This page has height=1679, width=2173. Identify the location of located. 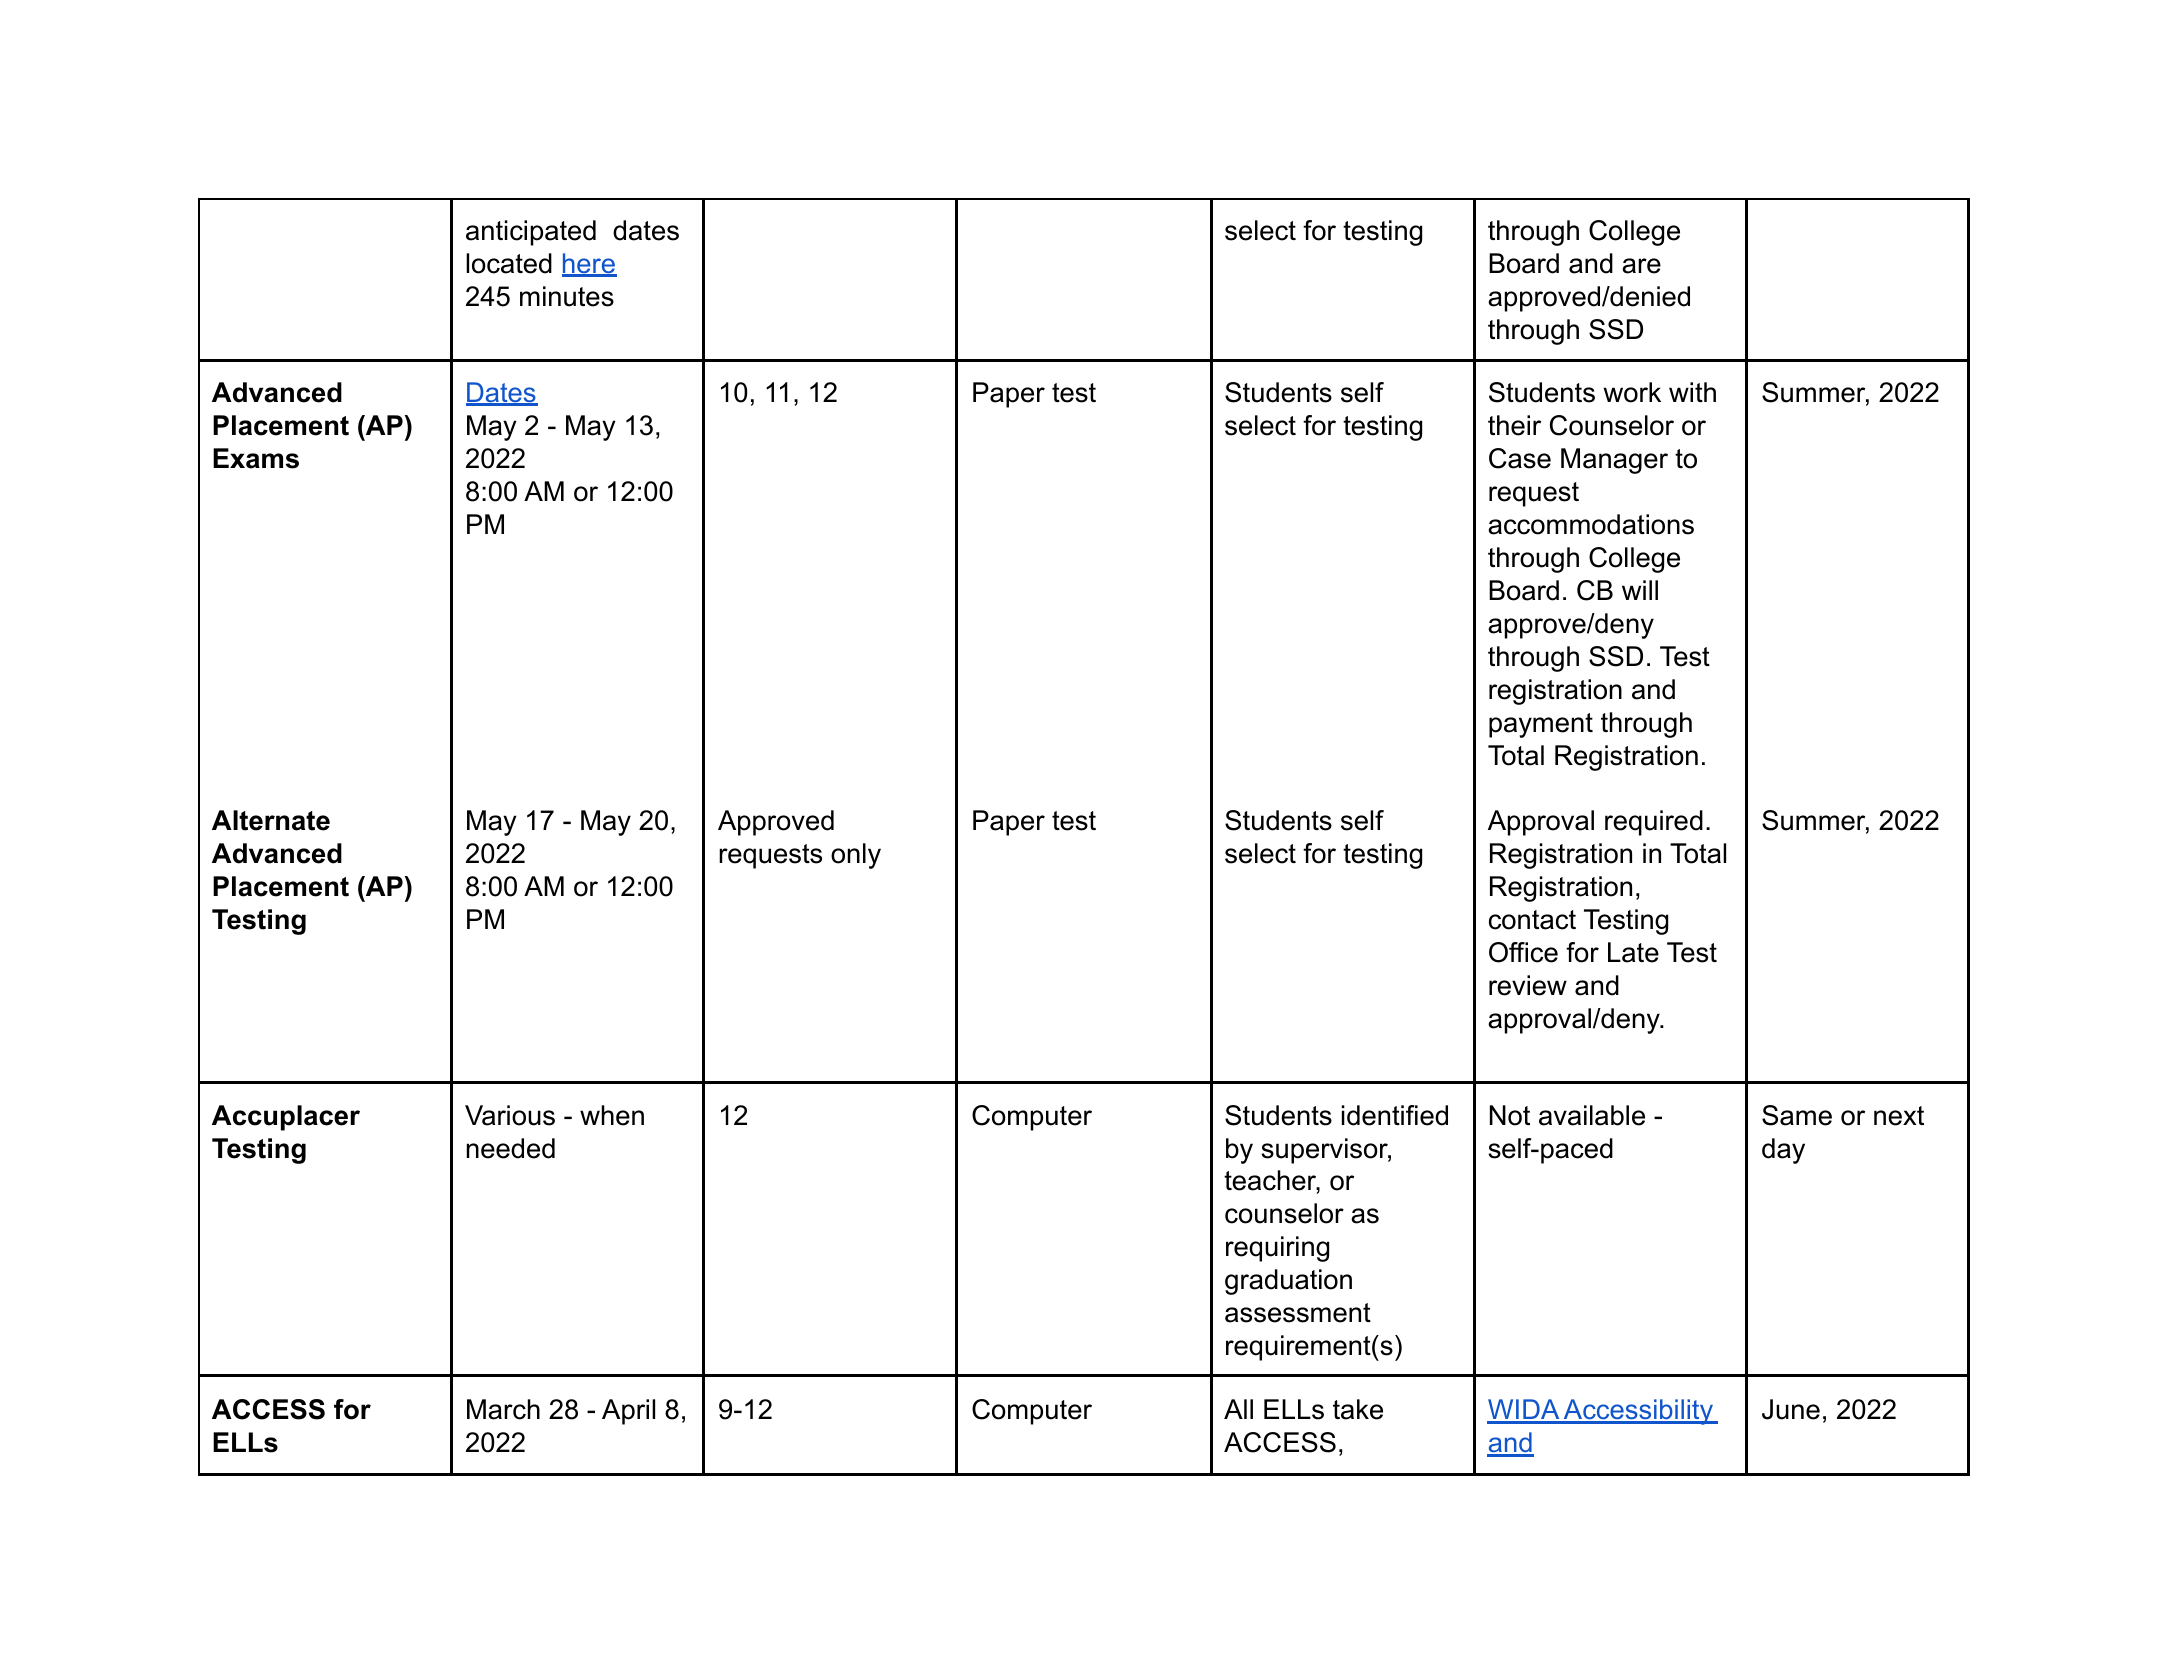
(509, 263).
